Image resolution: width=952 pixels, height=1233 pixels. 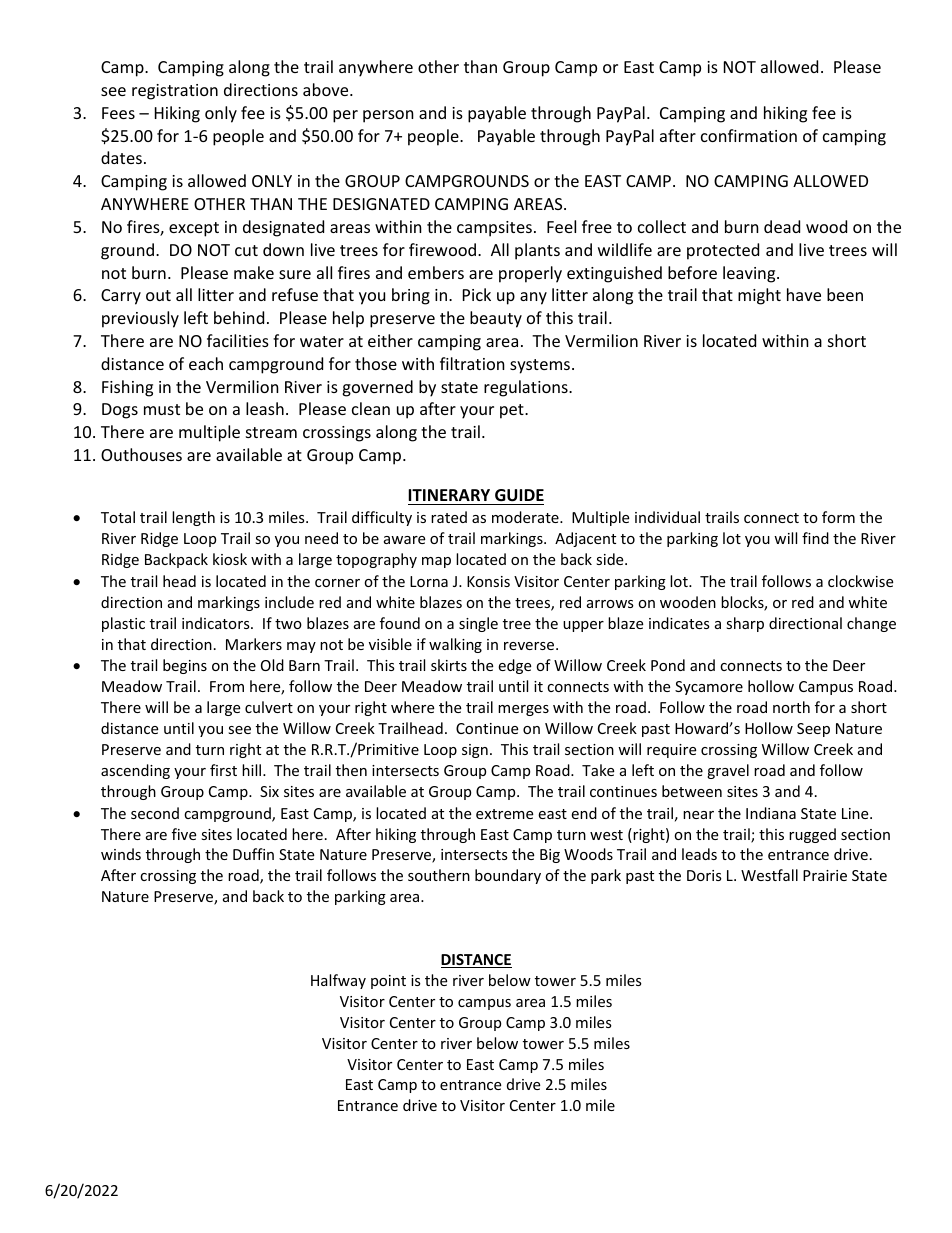 What do you see at coordinates (175, 92) in the screenshot?
I see `registration` at bounding box center [175, 92].
